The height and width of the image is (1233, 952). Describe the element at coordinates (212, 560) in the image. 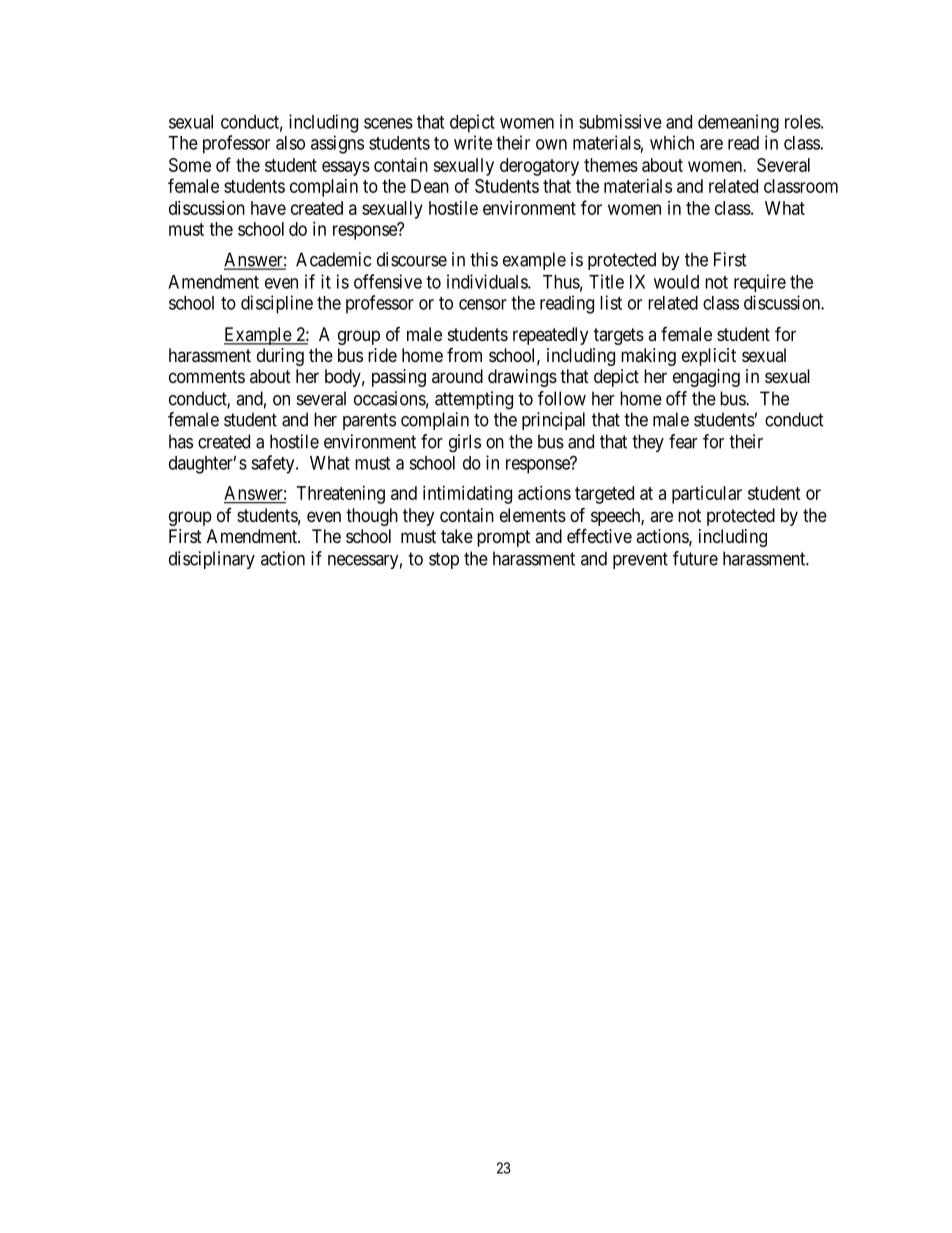

I see `disciplinary` at that location.
